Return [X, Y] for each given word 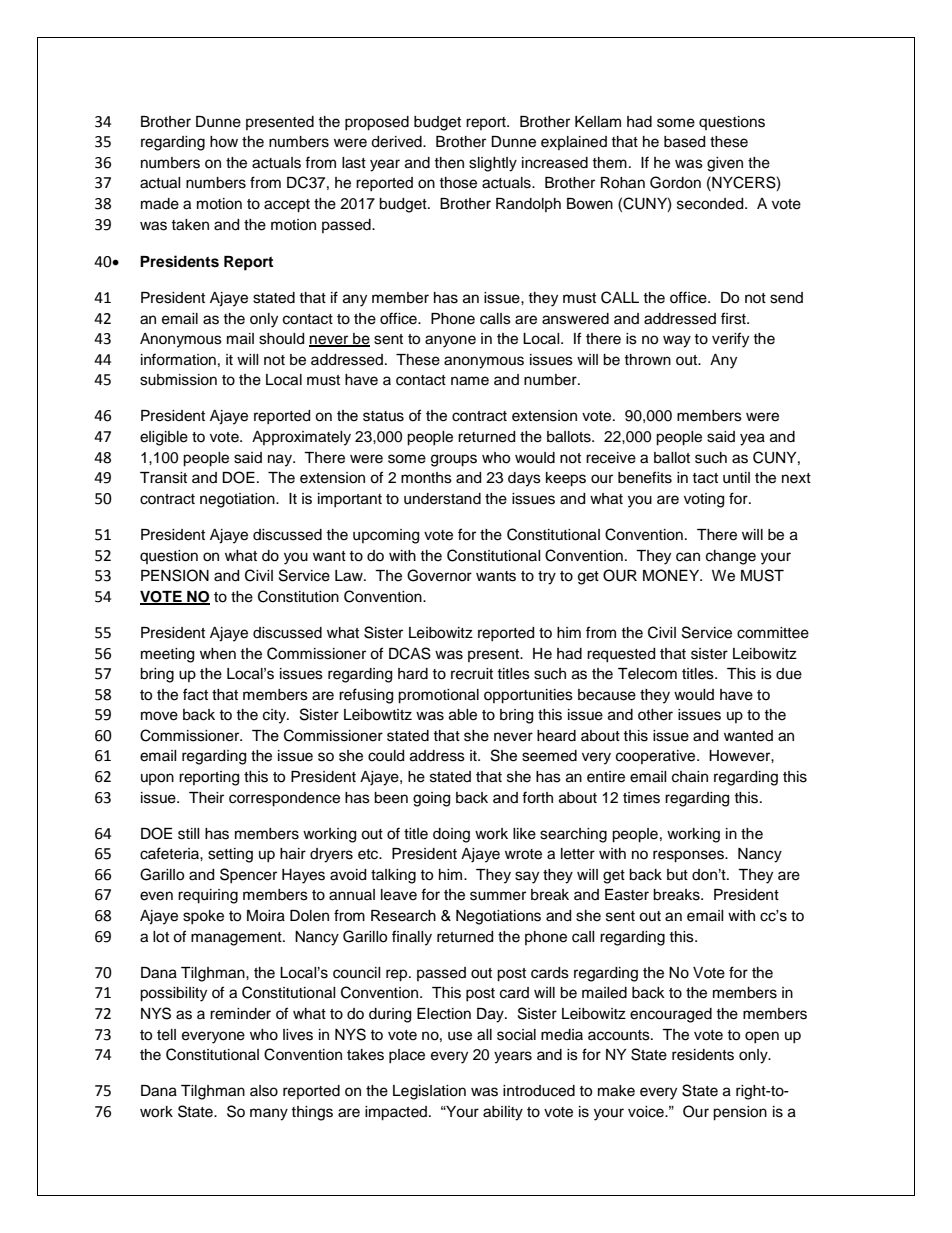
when [218, 654]
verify [730, 340]
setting [230, 855]
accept [287, 206]
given [725, 164]
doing [451, 835]
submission [178, 380]
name [470, 381]
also [264, 1091]
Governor [439, 575]
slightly [493, 164]
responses [689, 856]
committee [773, 633]
